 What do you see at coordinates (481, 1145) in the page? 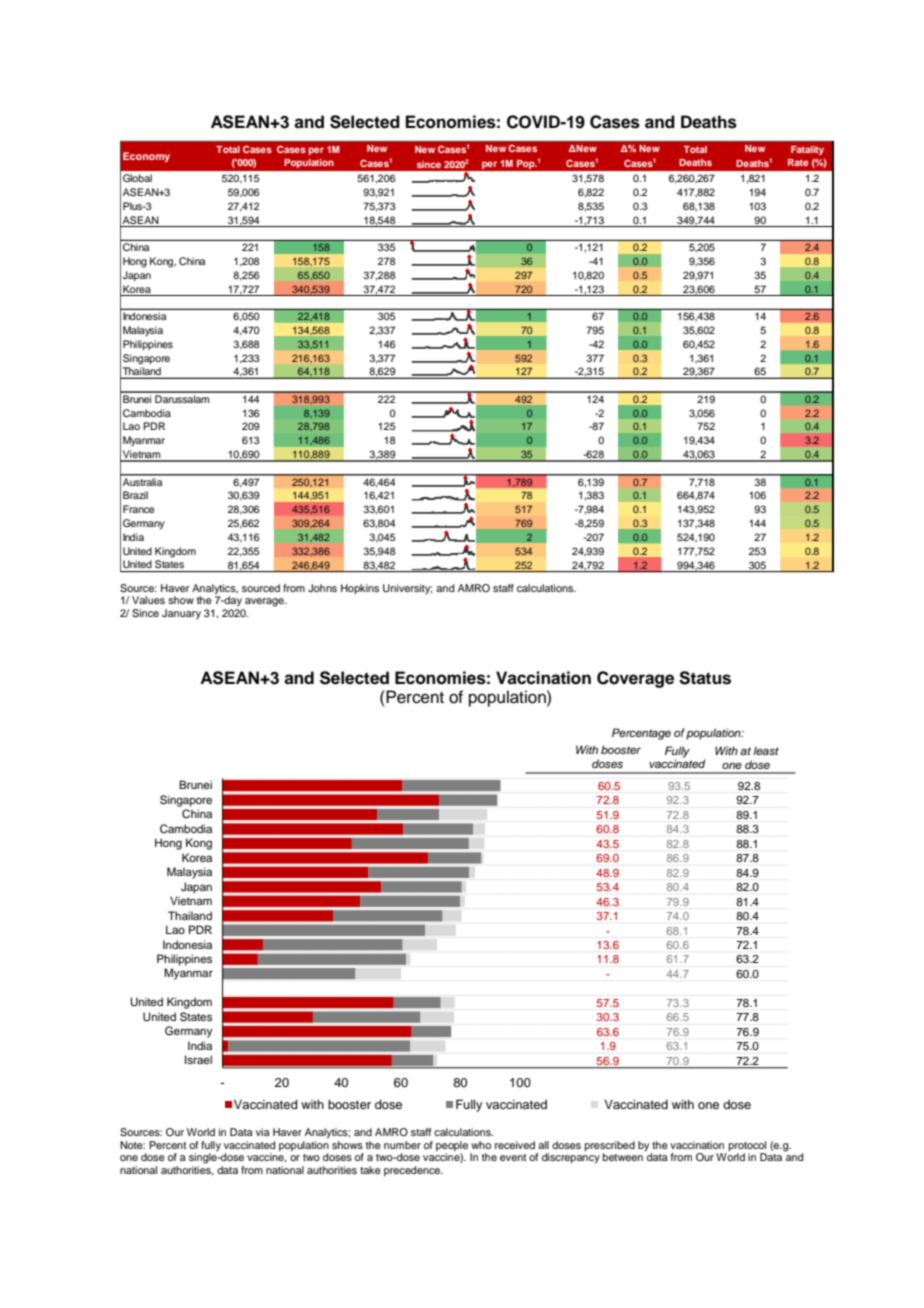
I see `who` at bounding box center [481, 1145].
